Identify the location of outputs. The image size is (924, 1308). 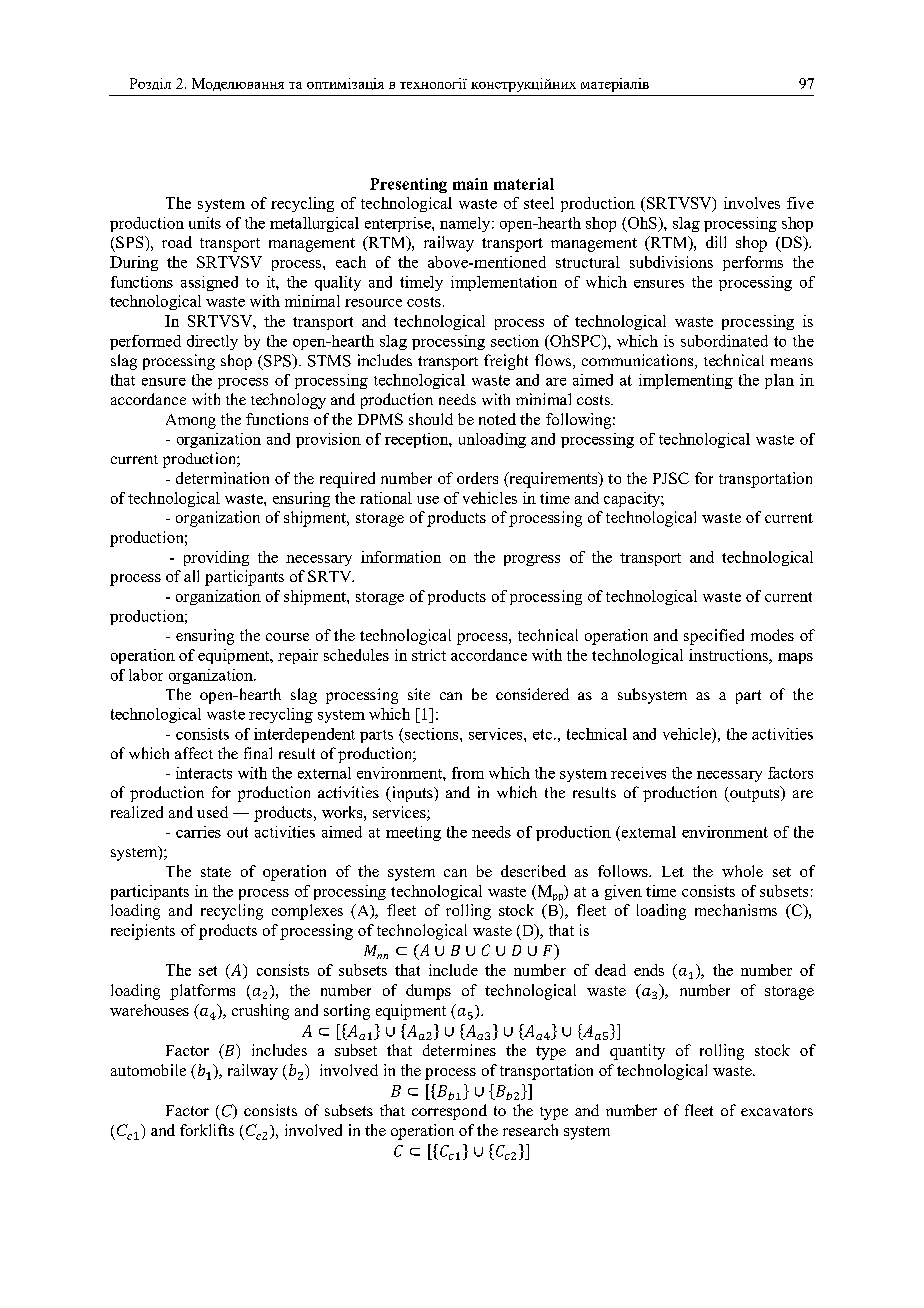
(755, 794).
